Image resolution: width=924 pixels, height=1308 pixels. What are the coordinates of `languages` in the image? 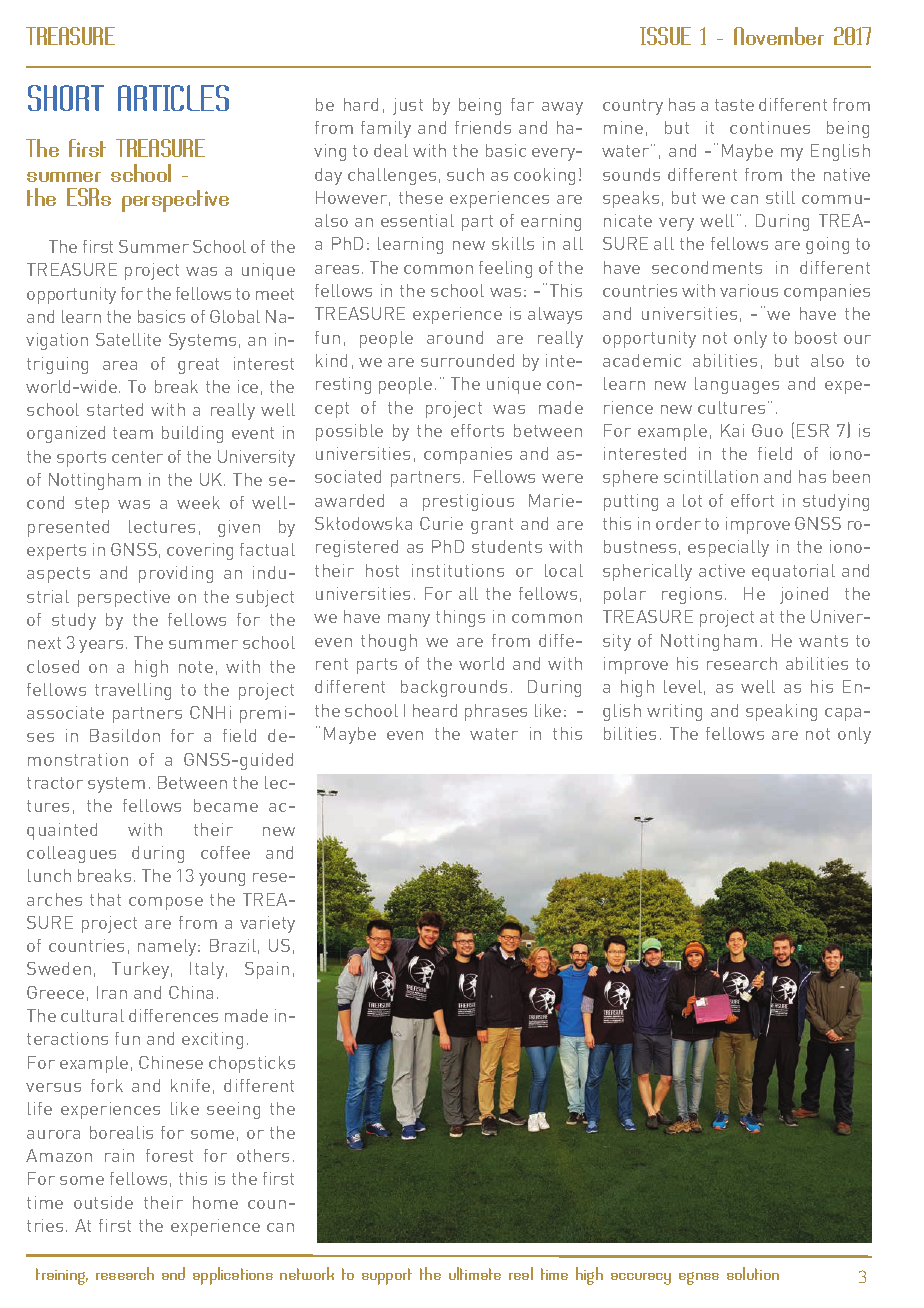 It's located at (737, 385).
